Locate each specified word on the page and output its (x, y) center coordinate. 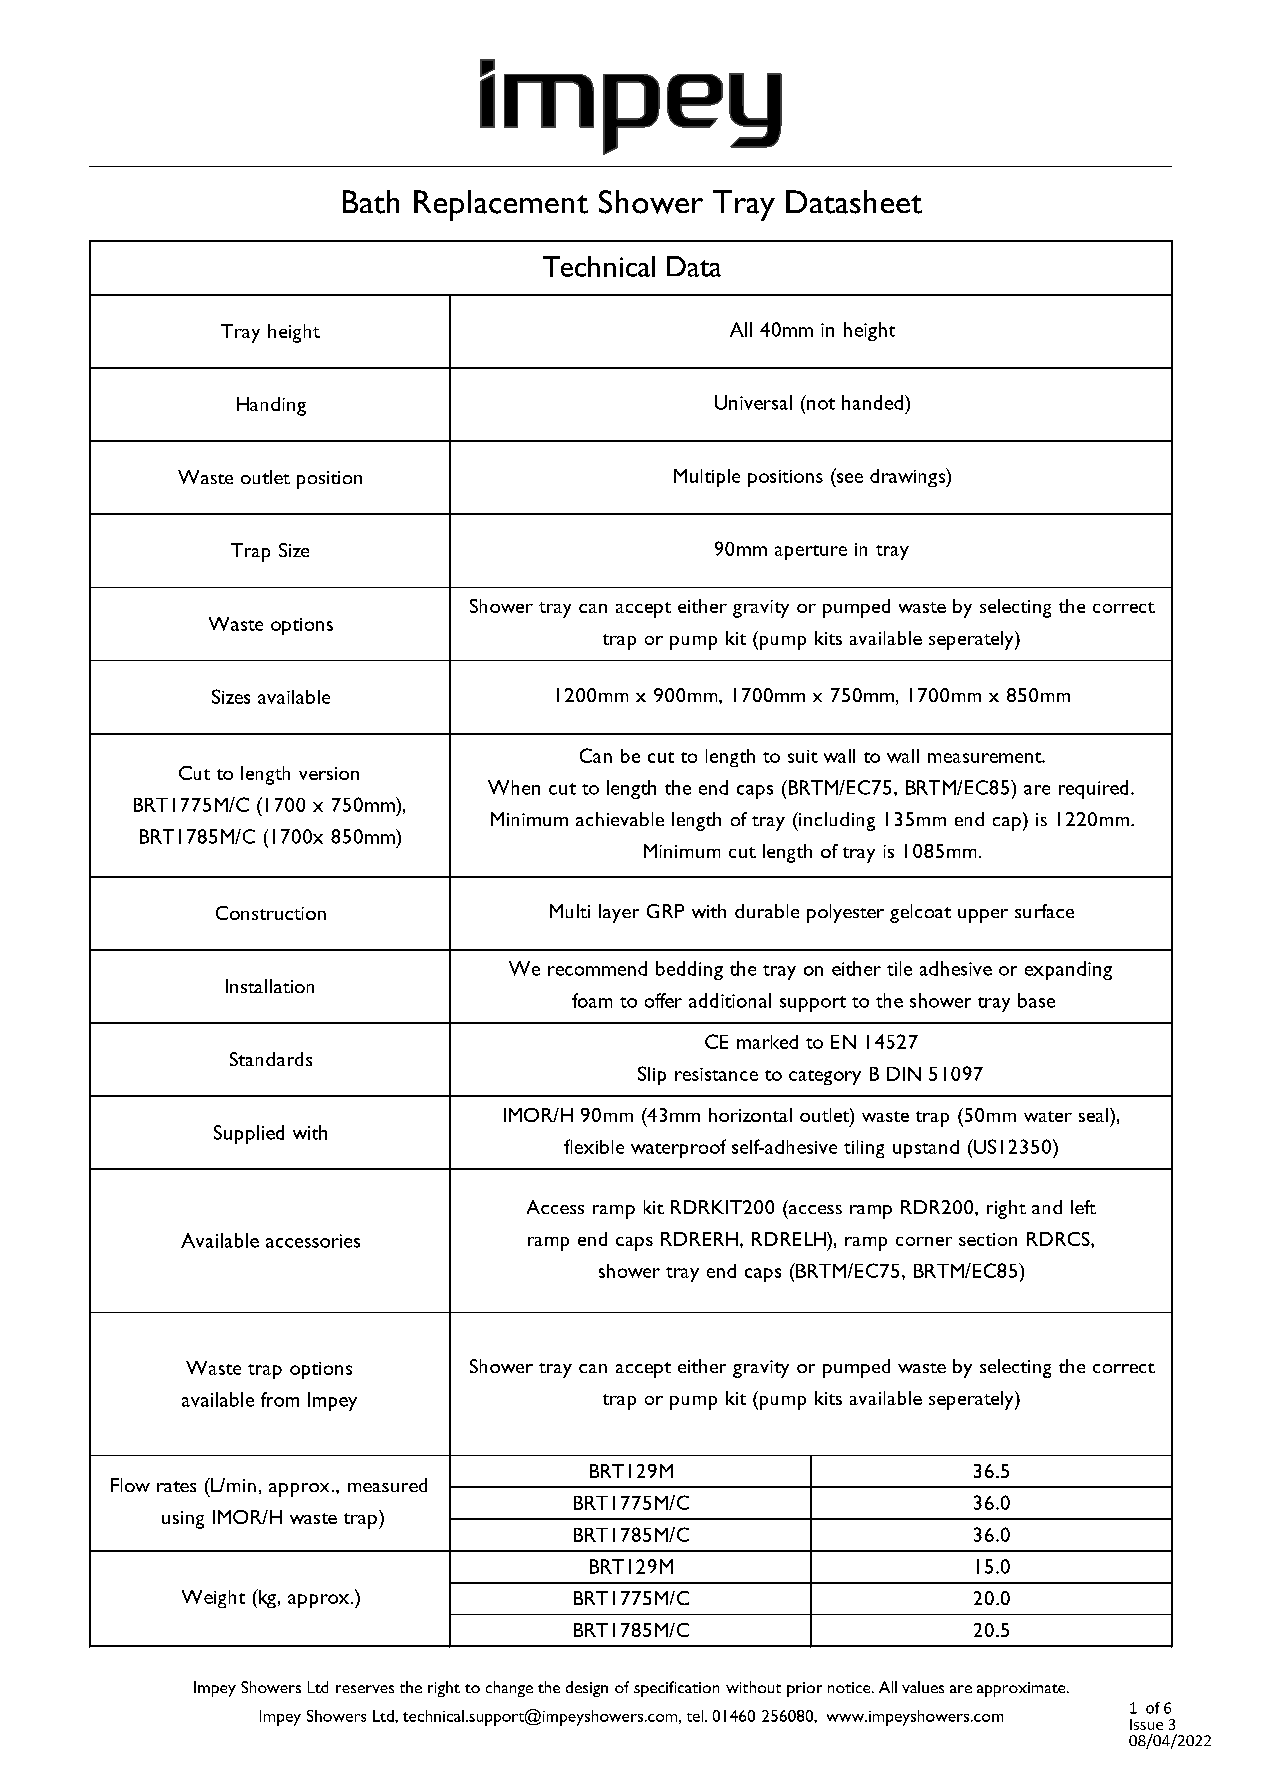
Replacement (501, 205)
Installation (270, 986)
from (280, 1399)
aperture (811, 552)
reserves (365, 1689)
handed (872, 402)
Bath (371, 202)
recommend (597, 968)
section (988, 1239)
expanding (1068, 970)
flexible (594, 1146)
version (329, 773)
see (850, 478)
